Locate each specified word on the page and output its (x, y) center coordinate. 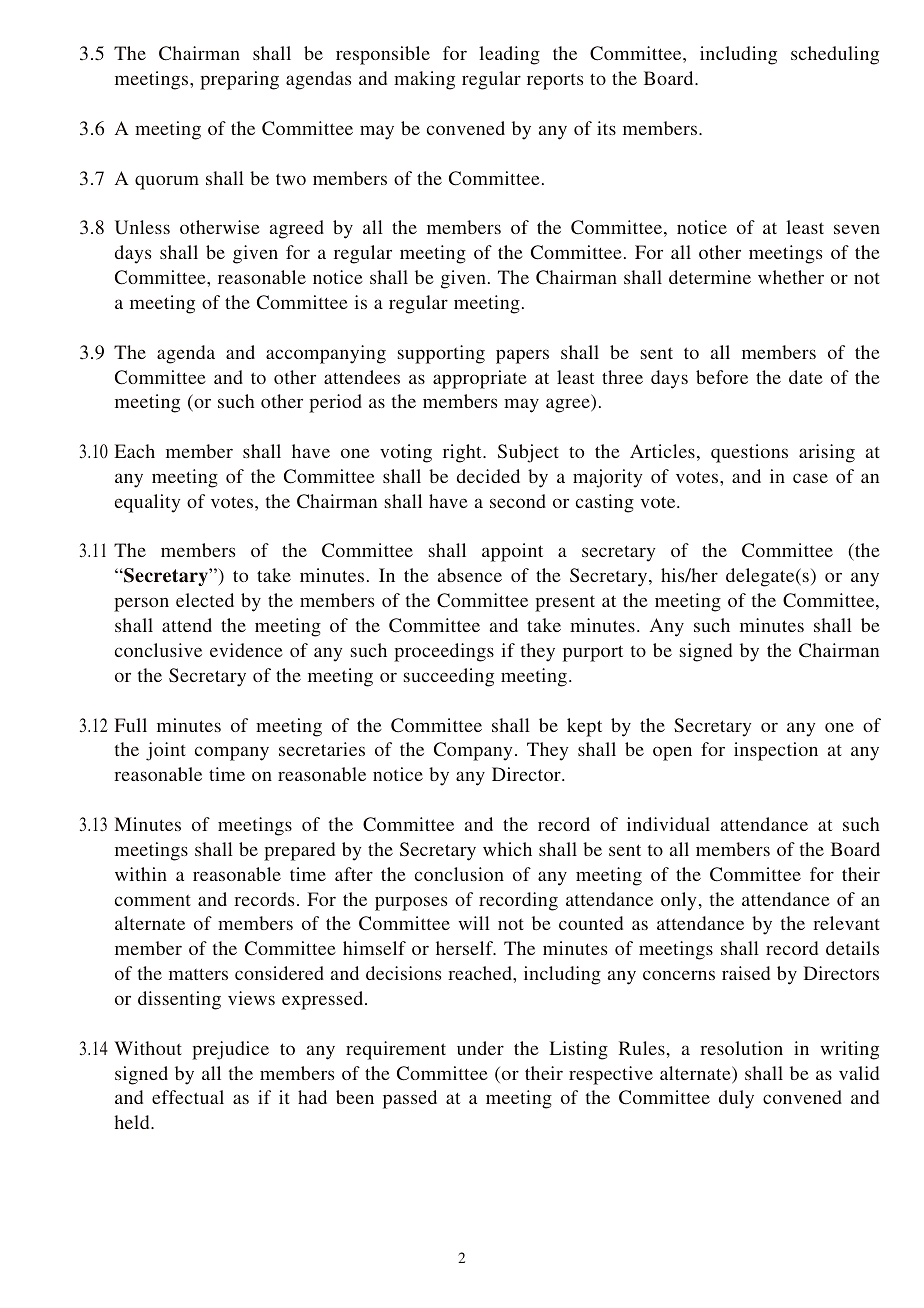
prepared (299, 851)
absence (470, 575)
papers (522, 356)
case (810, 478)
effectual (188, 1097)
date (806, 377)
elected (205, 600)
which (507, 849)
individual (668, 824)
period (335, 403)
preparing (239, 80)
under (480, 1048)
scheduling (835, 55)
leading (509, 55)
